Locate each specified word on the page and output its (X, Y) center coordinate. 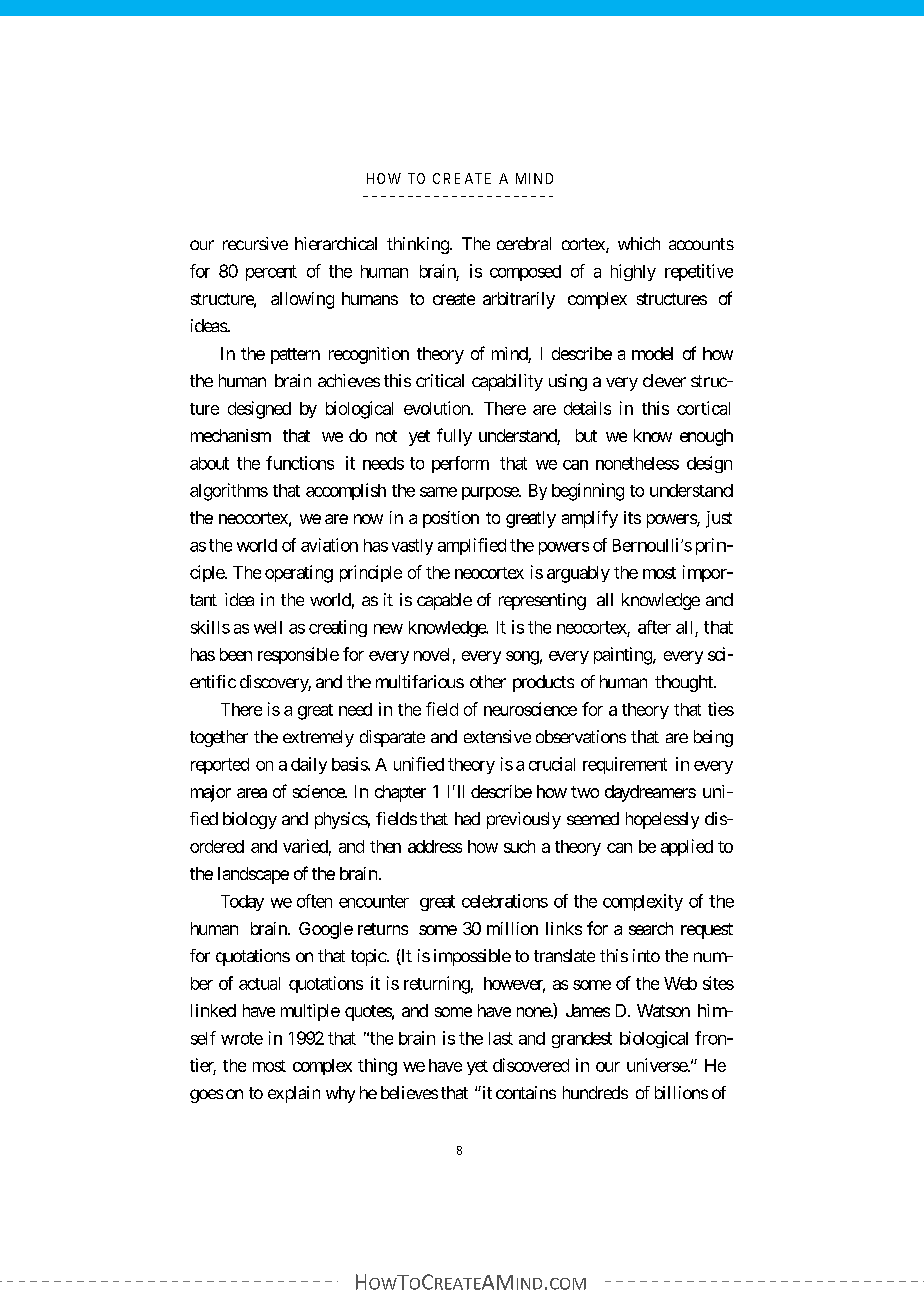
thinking (418, 245)
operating (299, 574)
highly (633, 272)
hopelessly (662, 820)
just (719, 519)
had (467, 818)
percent (271, 273)
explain (294, 1094)
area (252, 793)
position (451, 519)
